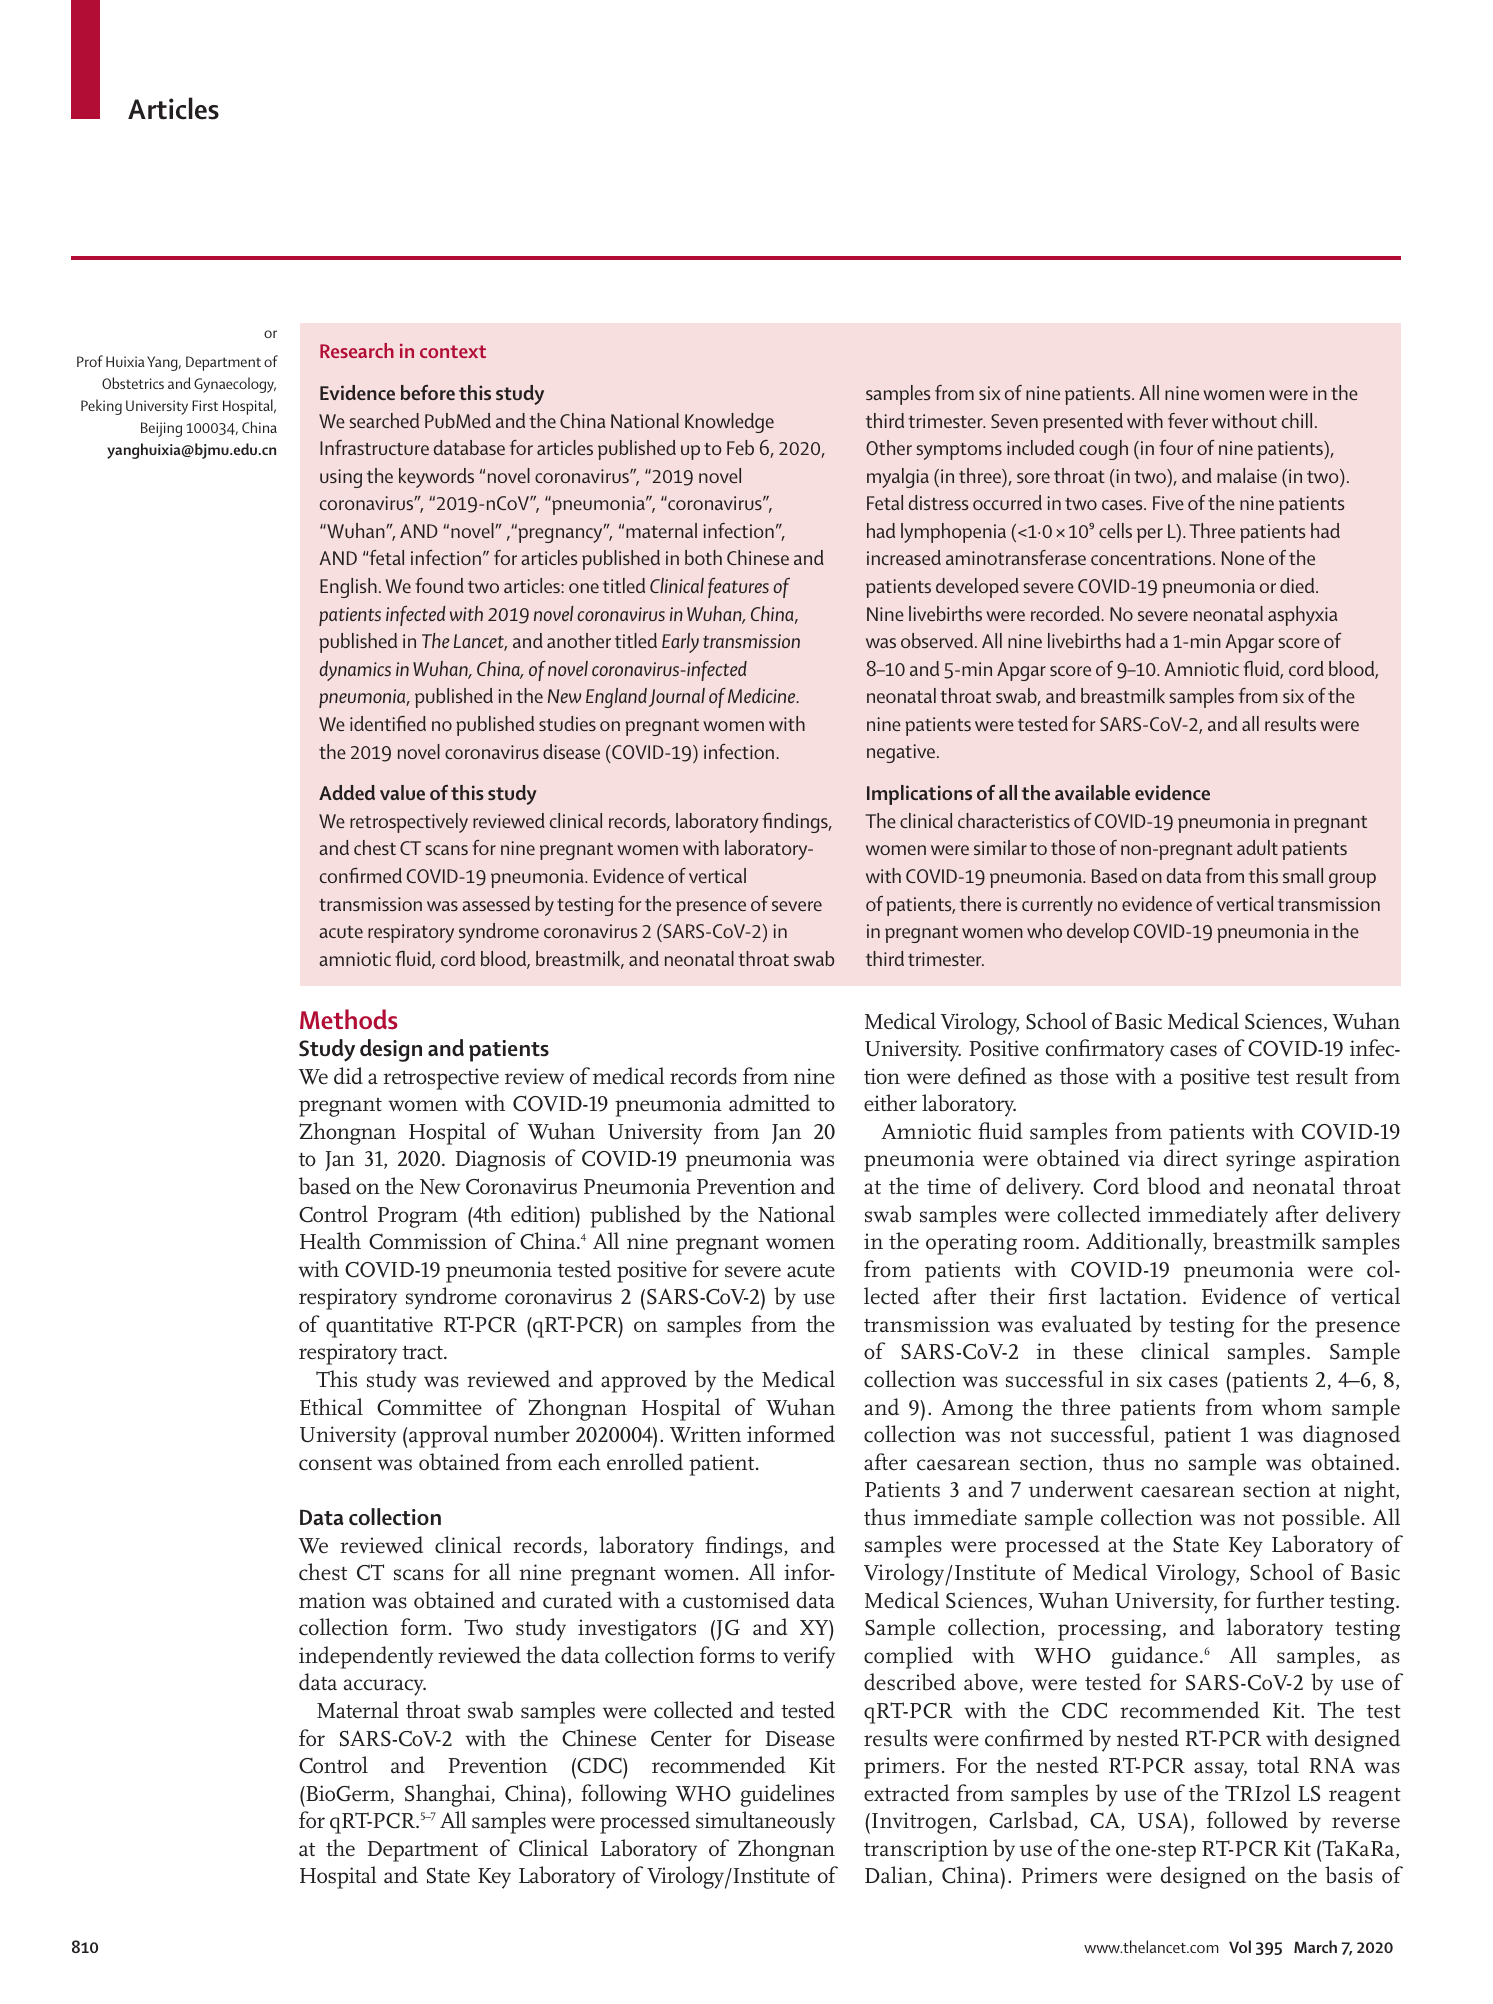 Image resolution: width=1493 pixels, height=2004 pixels. I want to click on Gynaecology, so click(235, 385).
